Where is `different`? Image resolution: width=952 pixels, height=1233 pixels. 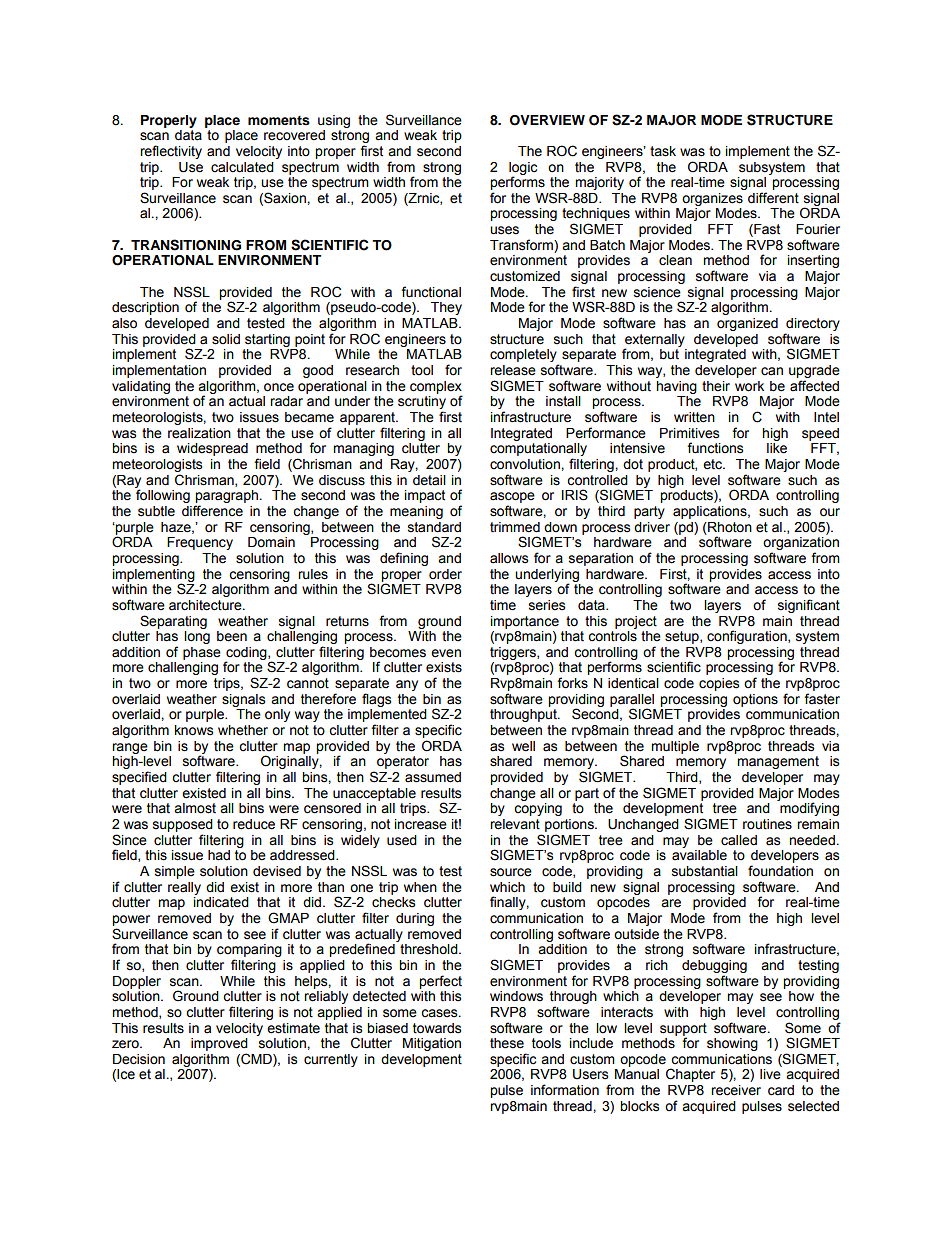 different is located at coordinates (773, 198).
